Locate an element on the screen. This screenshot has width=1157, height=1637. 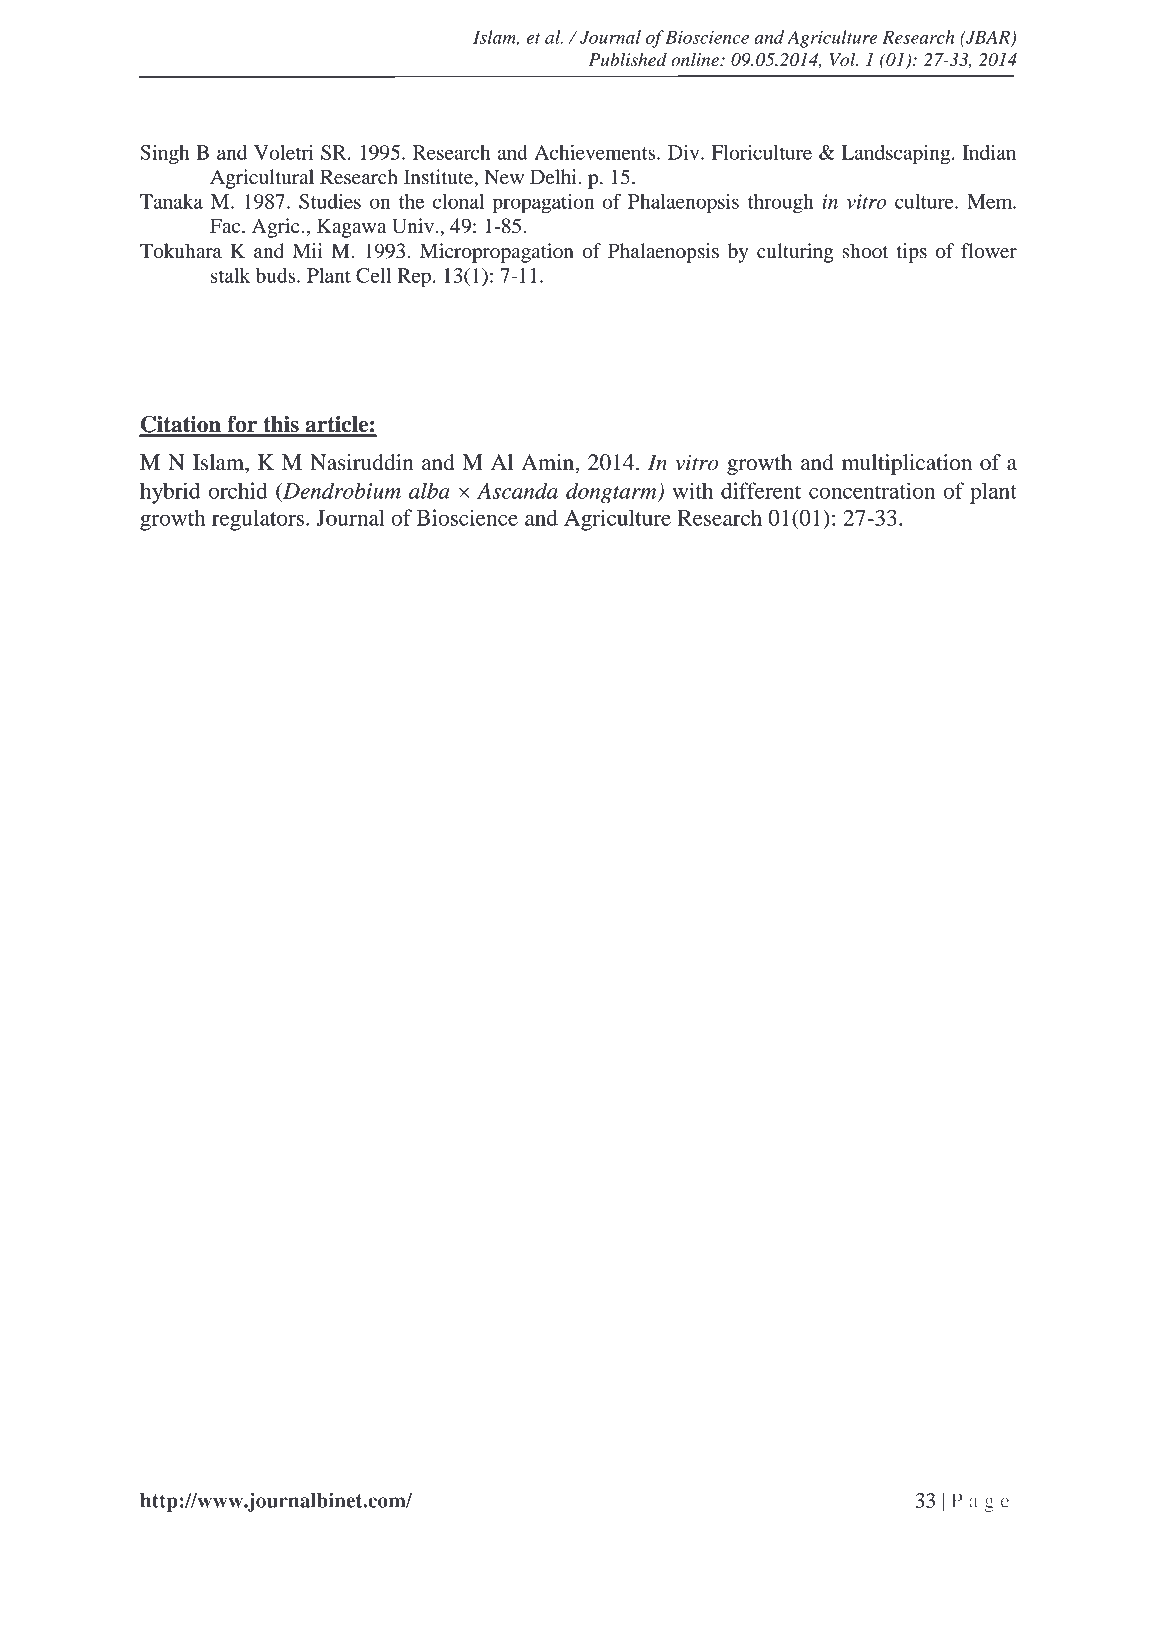
Published is located at coordinates (628, 60).
